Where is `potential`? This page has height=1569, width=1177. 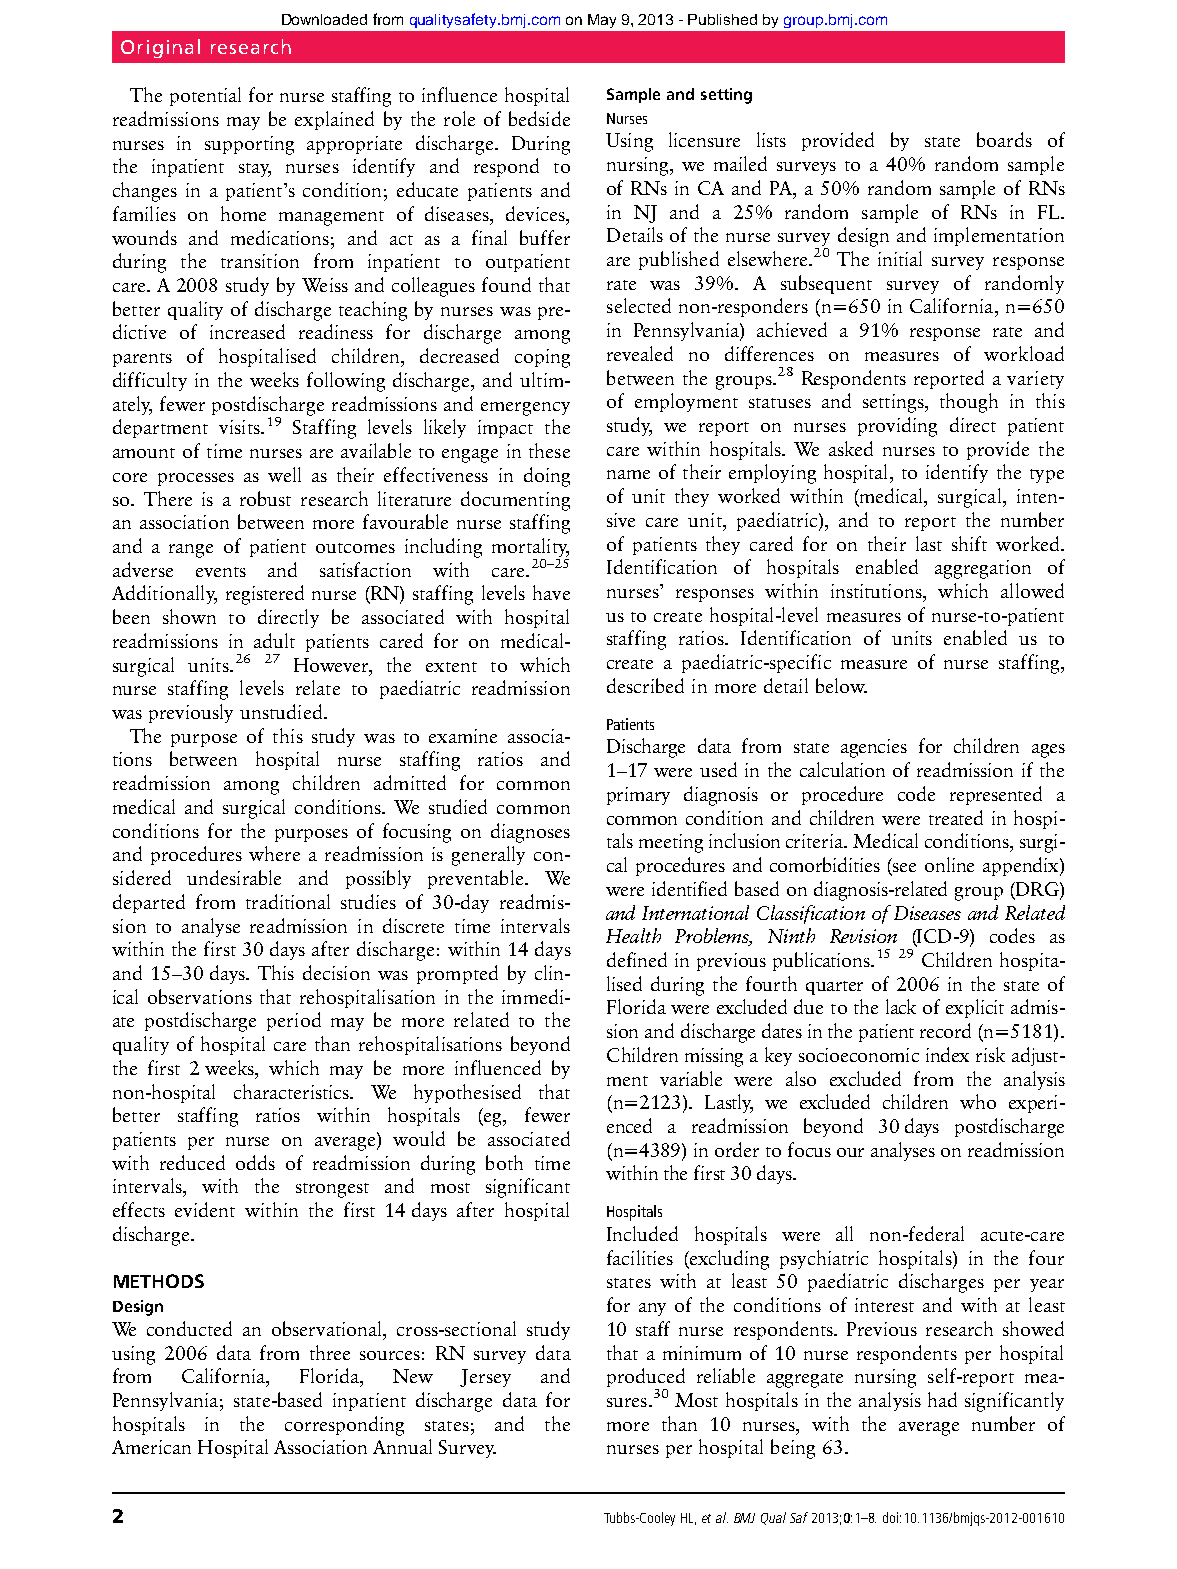 potential is located at coordinates (205, 96).
